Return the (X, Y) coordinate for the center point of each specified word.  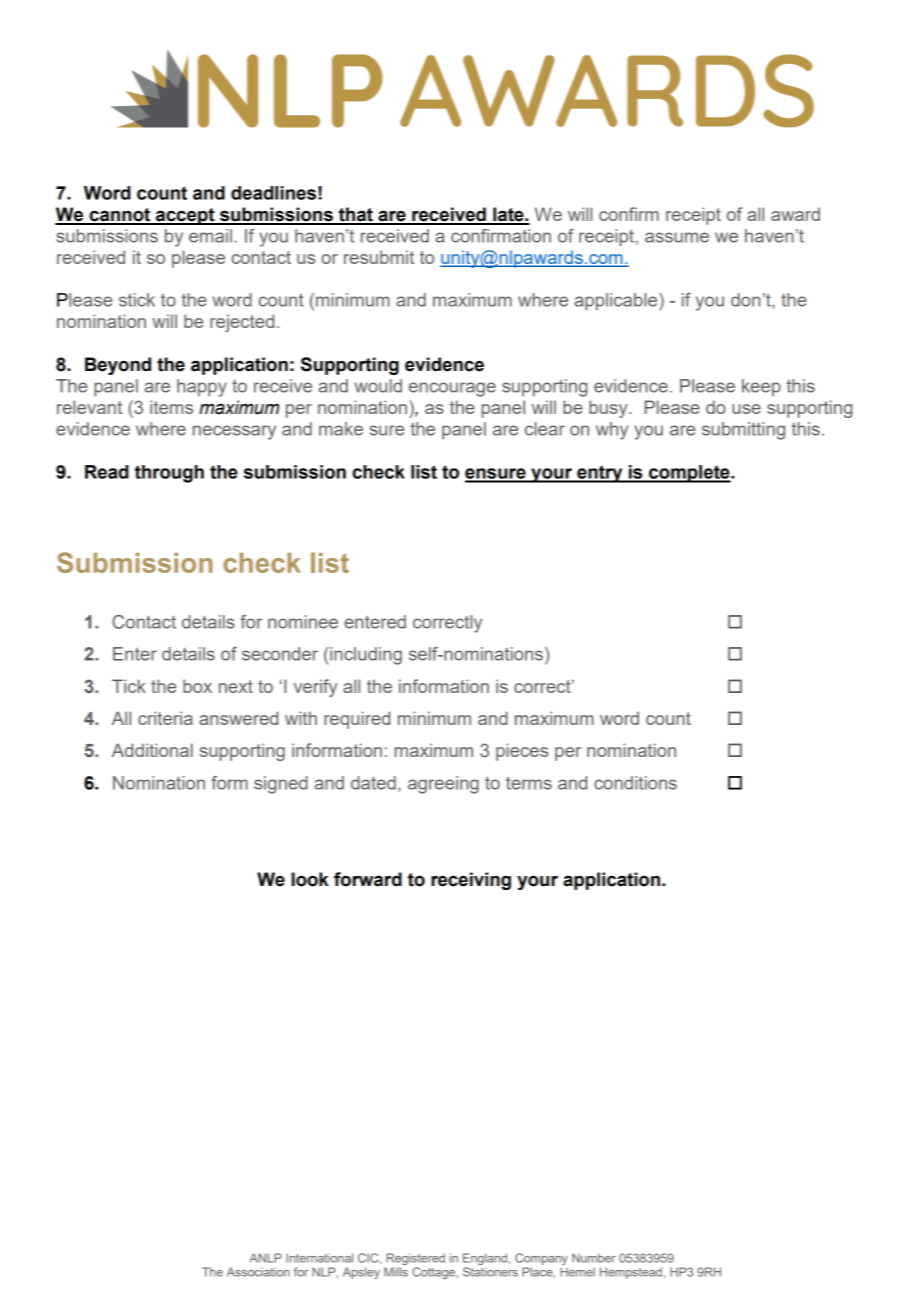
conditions (635, 783)
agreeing (443, 785)
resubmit (379, 257)
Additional (152, 750)
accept (185, 216)
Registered (415, 1260)
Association (258, 1272)
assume (677, 237)
